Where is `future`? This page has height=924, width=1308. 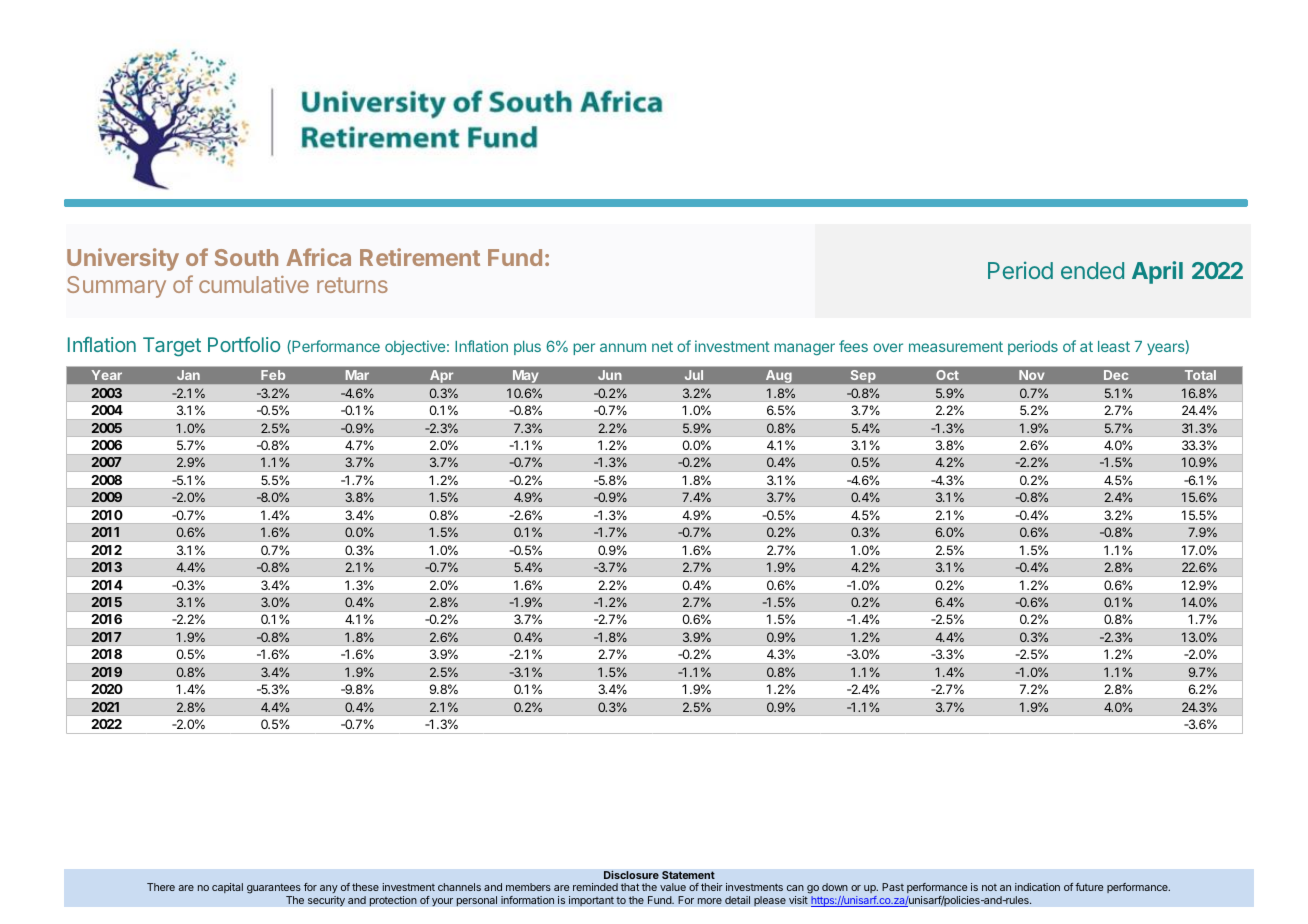
future is located at coordinates (1089, 887).
